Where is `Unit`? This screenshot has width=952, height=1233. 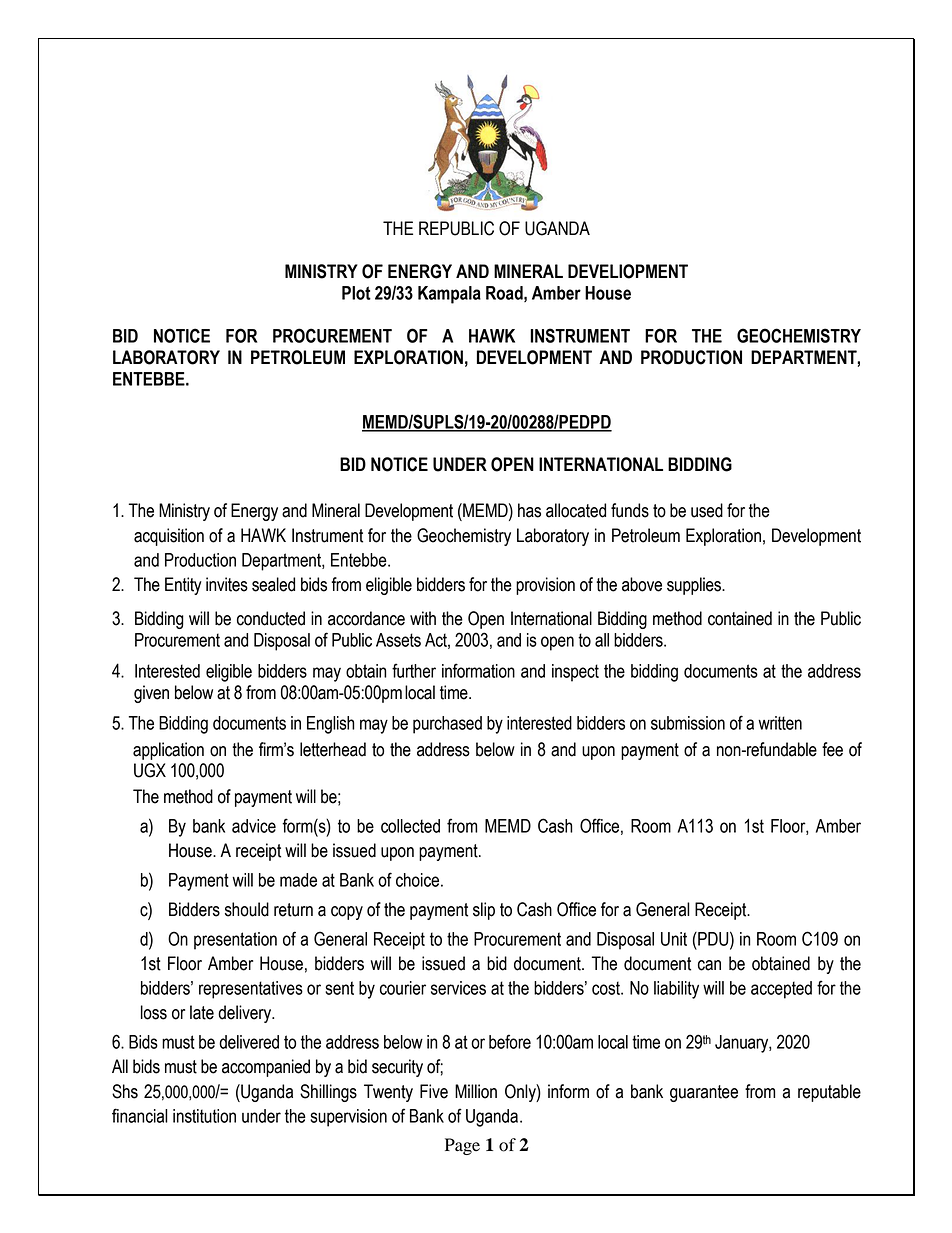
Unit is located at coordinates (674, 939).
